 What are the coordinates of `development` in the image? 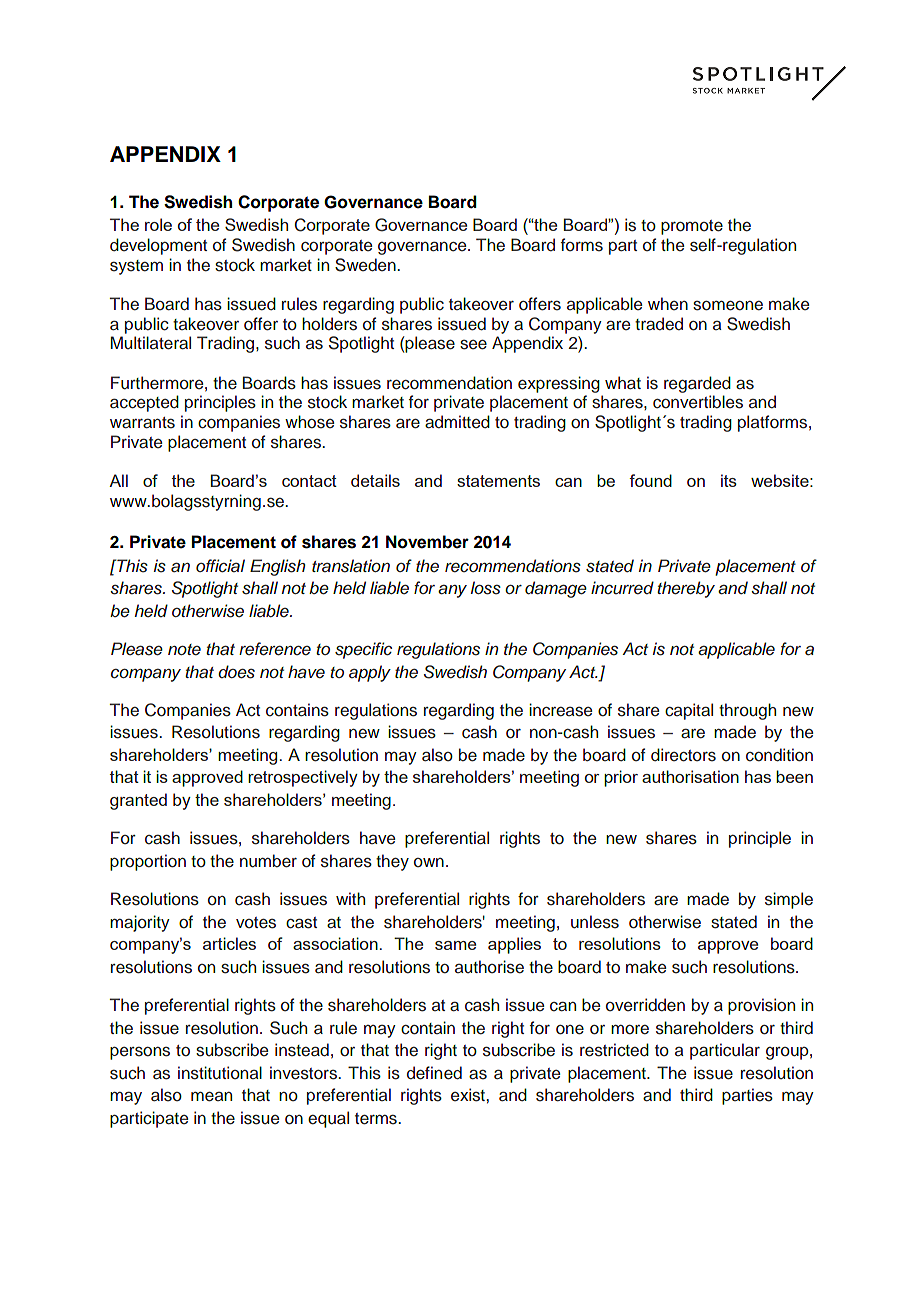 It's located at (158, 246).
